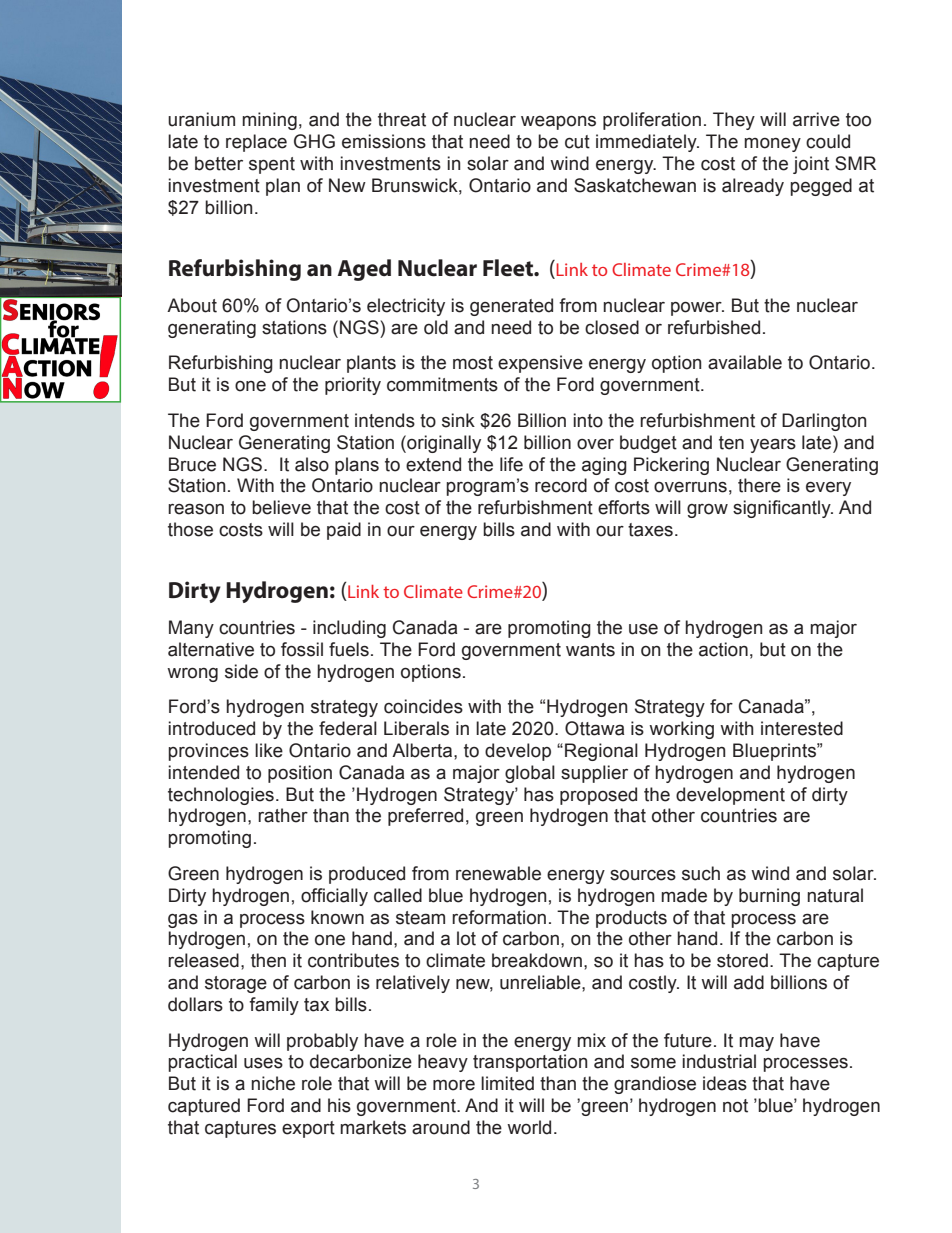  I want to click on money, so click(772, 145).
